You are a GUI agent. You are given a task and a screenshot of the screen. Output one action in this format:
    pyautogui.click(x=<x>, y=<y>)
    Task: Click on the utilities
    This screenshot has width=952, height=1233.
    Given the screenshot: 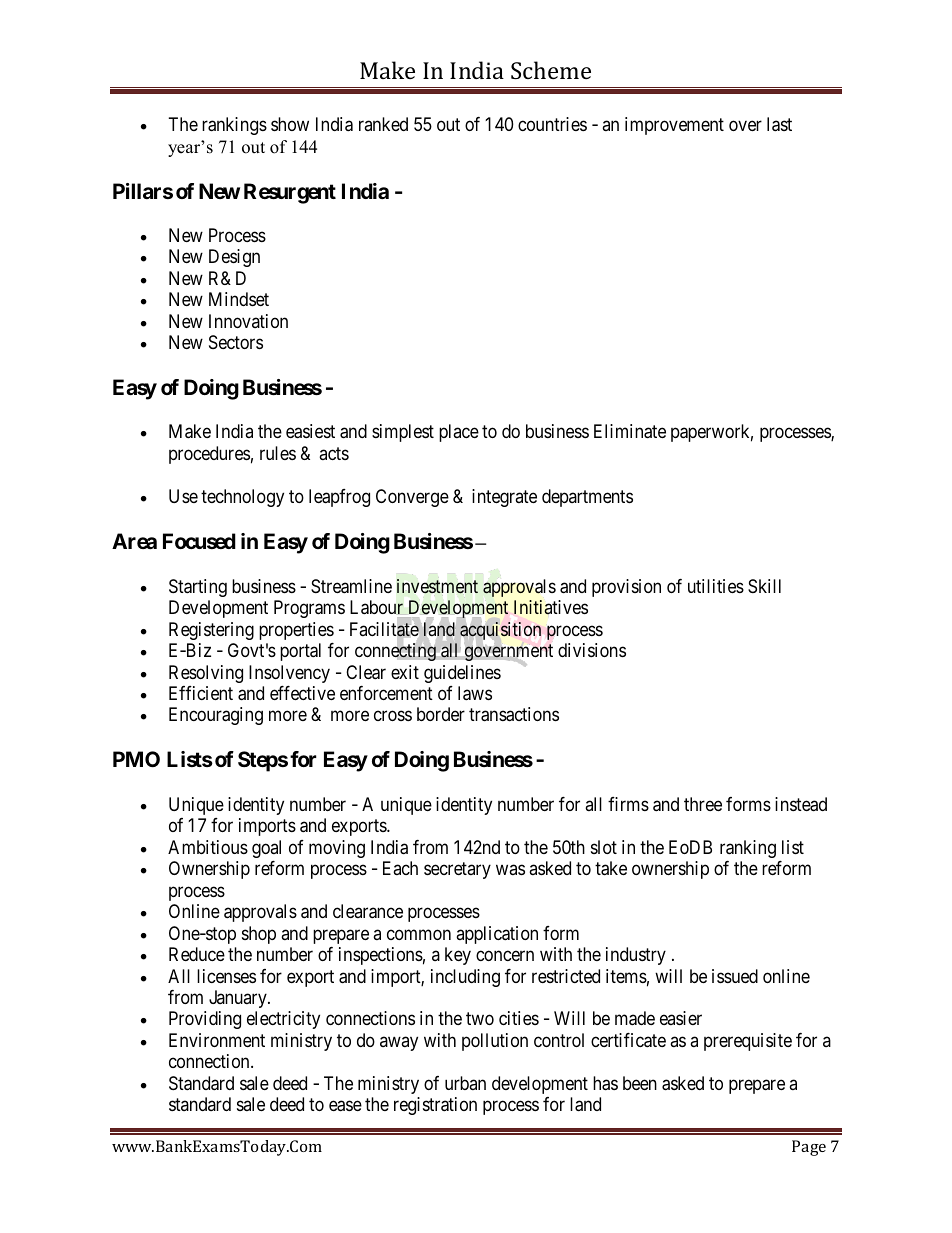 What is the action you would take?
    pyautogui.click(x=716, y=586)
